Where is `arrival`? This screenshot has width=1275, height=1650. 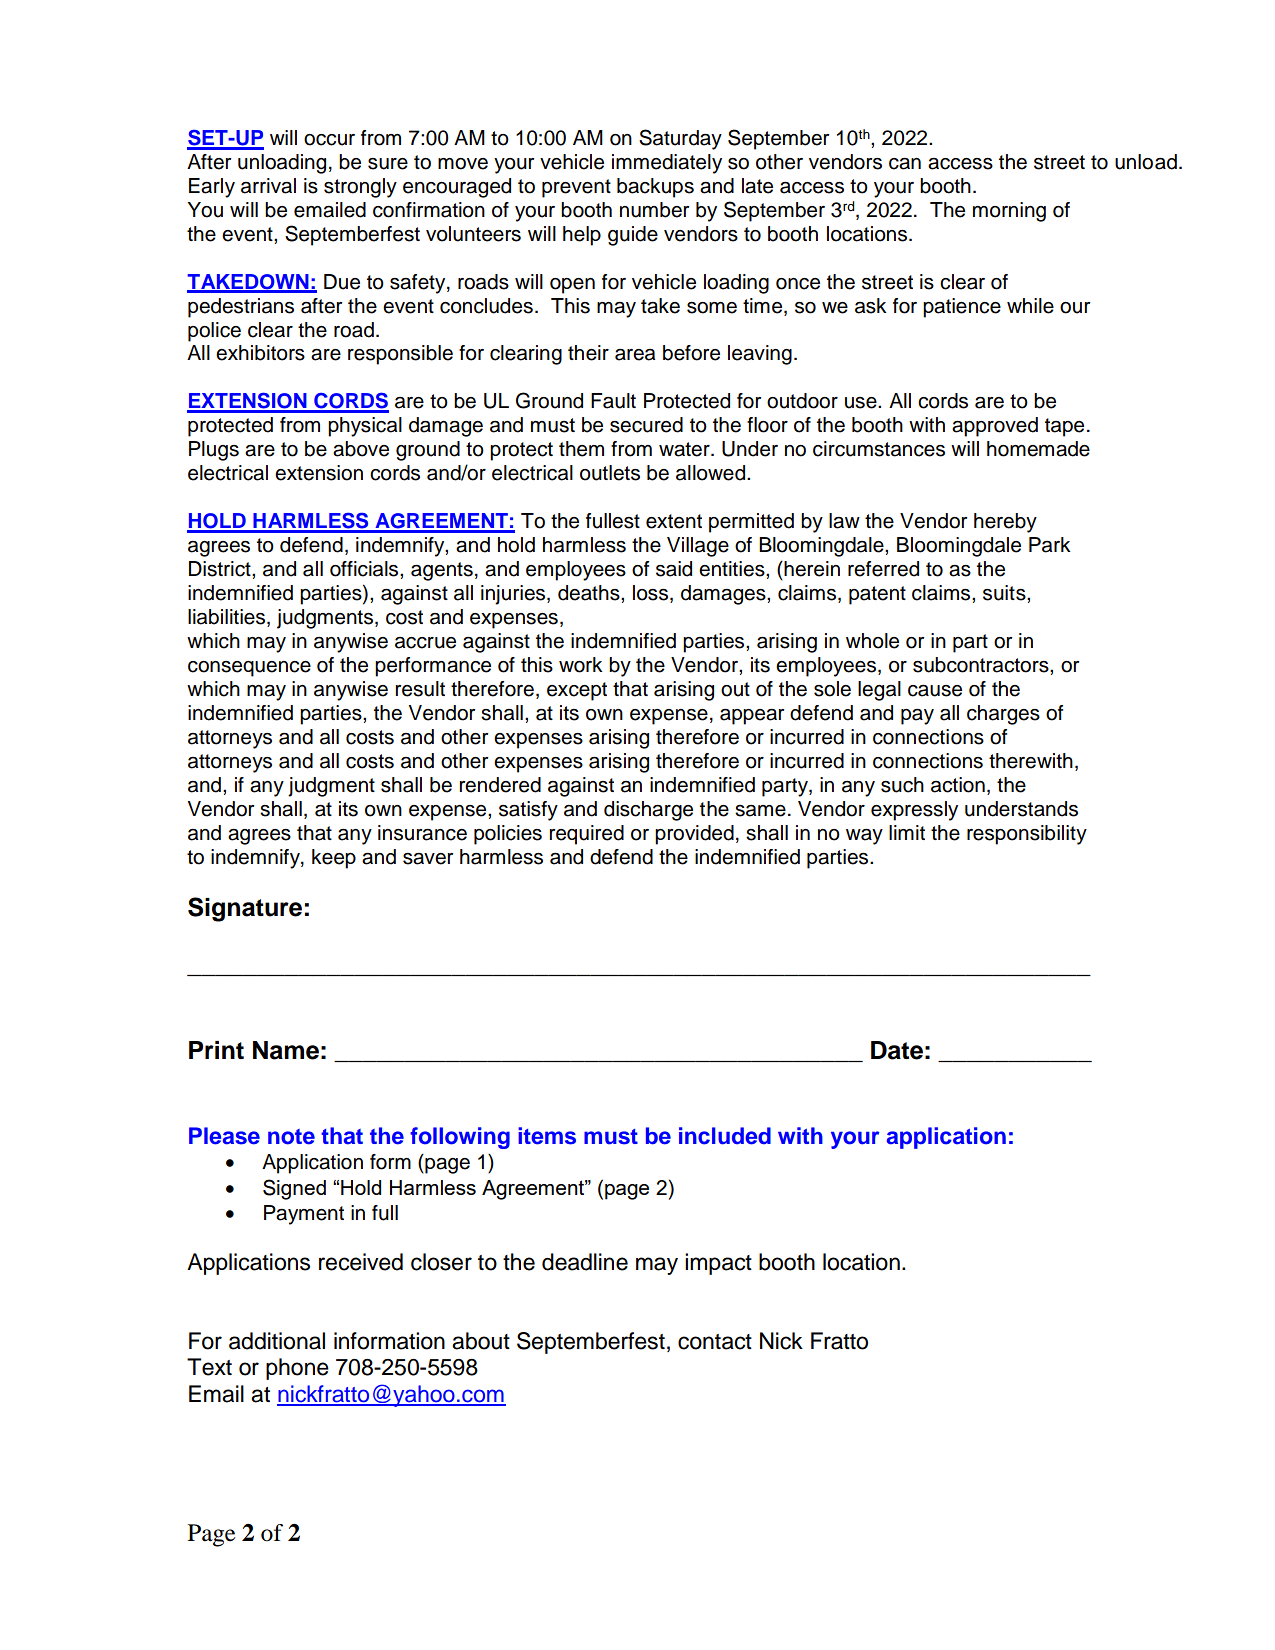 arrival is located at coordinates (268, 186).
